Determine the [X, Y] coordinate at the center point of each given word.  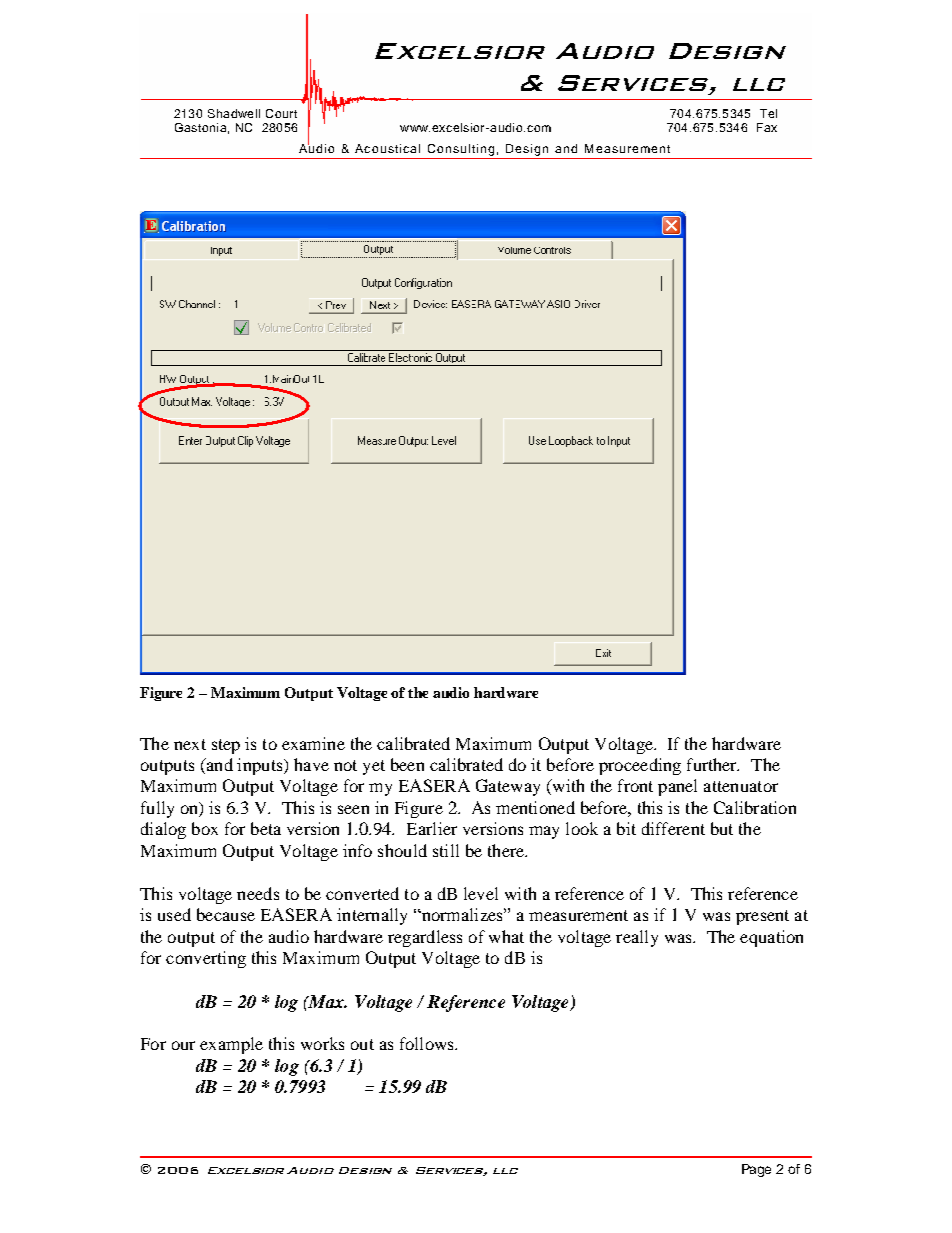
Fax [767, 127]
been [407, 764]
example [231, 1045]
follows [428, 1043]
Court [281, 113]
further [713, 764]
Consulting [461, 150]
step [226, 746]
